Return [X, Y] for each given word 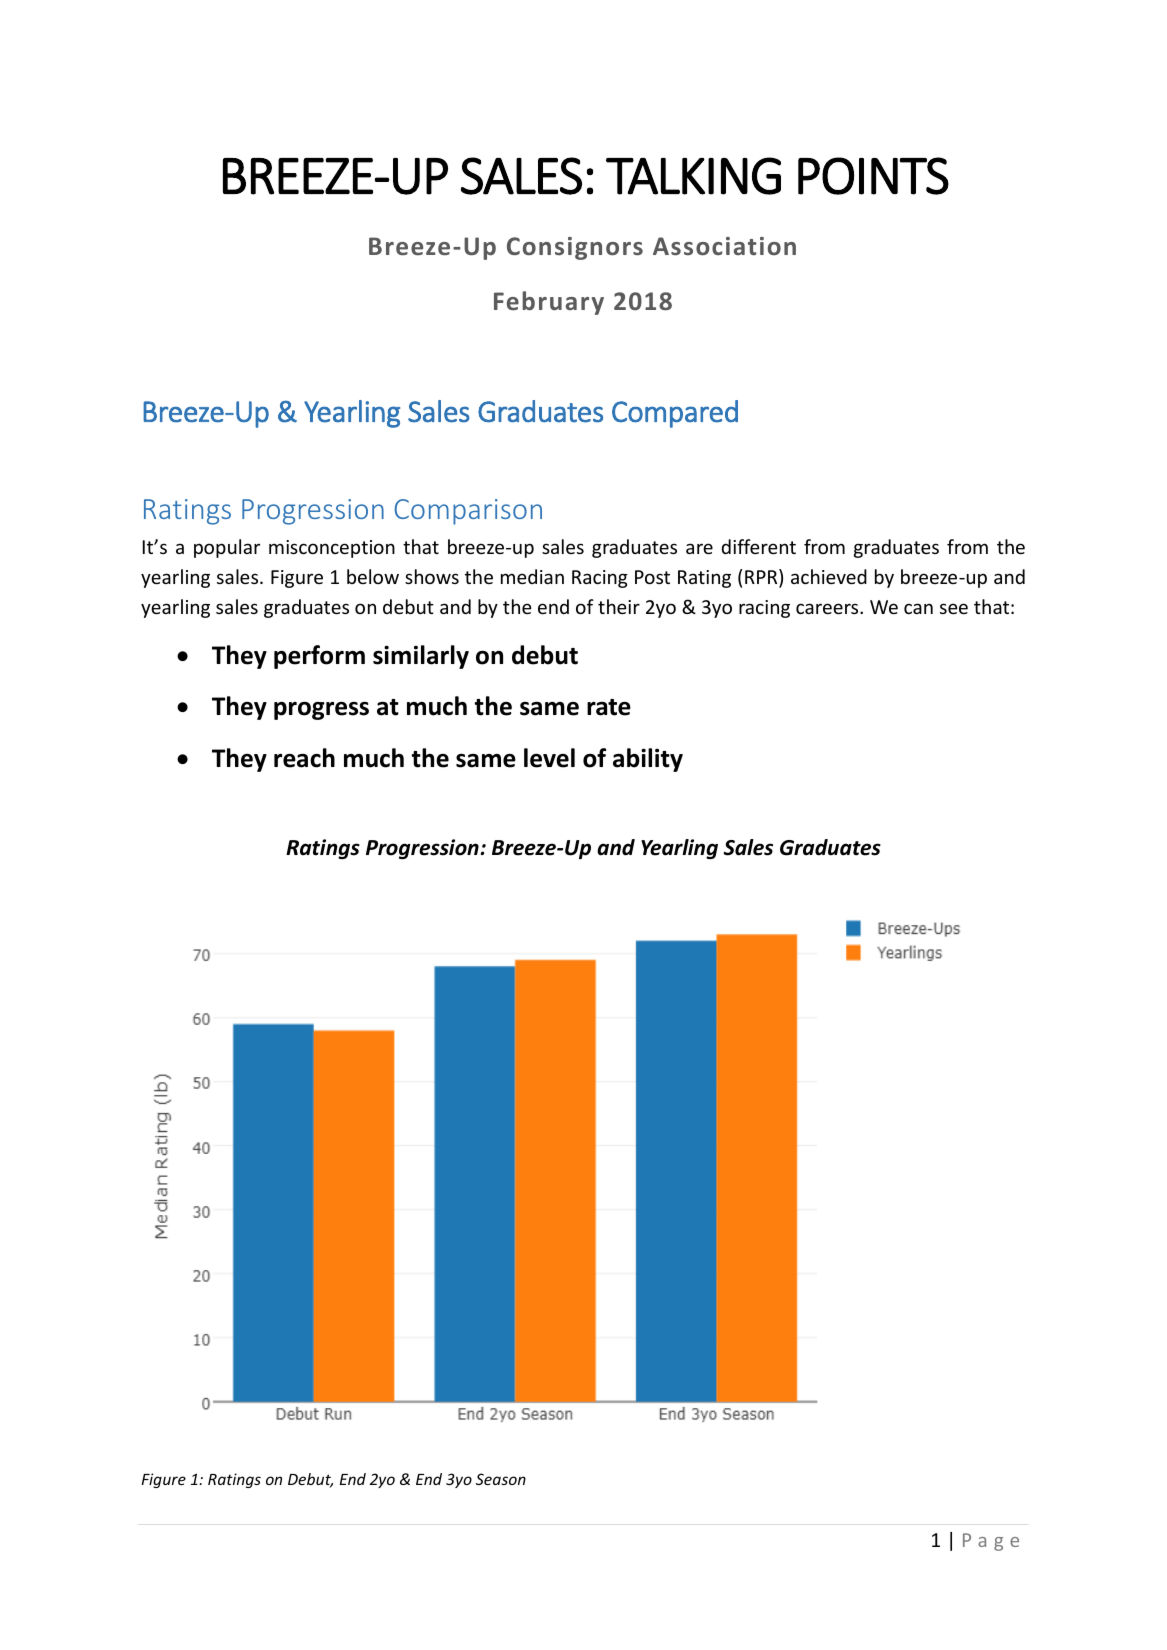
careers [828, 608]
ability [648, 760]
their [619, 606]
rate [609, 707]
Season [501, 1479]
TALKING [693, 176]
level [549, 758]
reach [304, 758]
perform [319, 657]
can [918, 608]
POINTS [873, 176]
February [549, 303]
